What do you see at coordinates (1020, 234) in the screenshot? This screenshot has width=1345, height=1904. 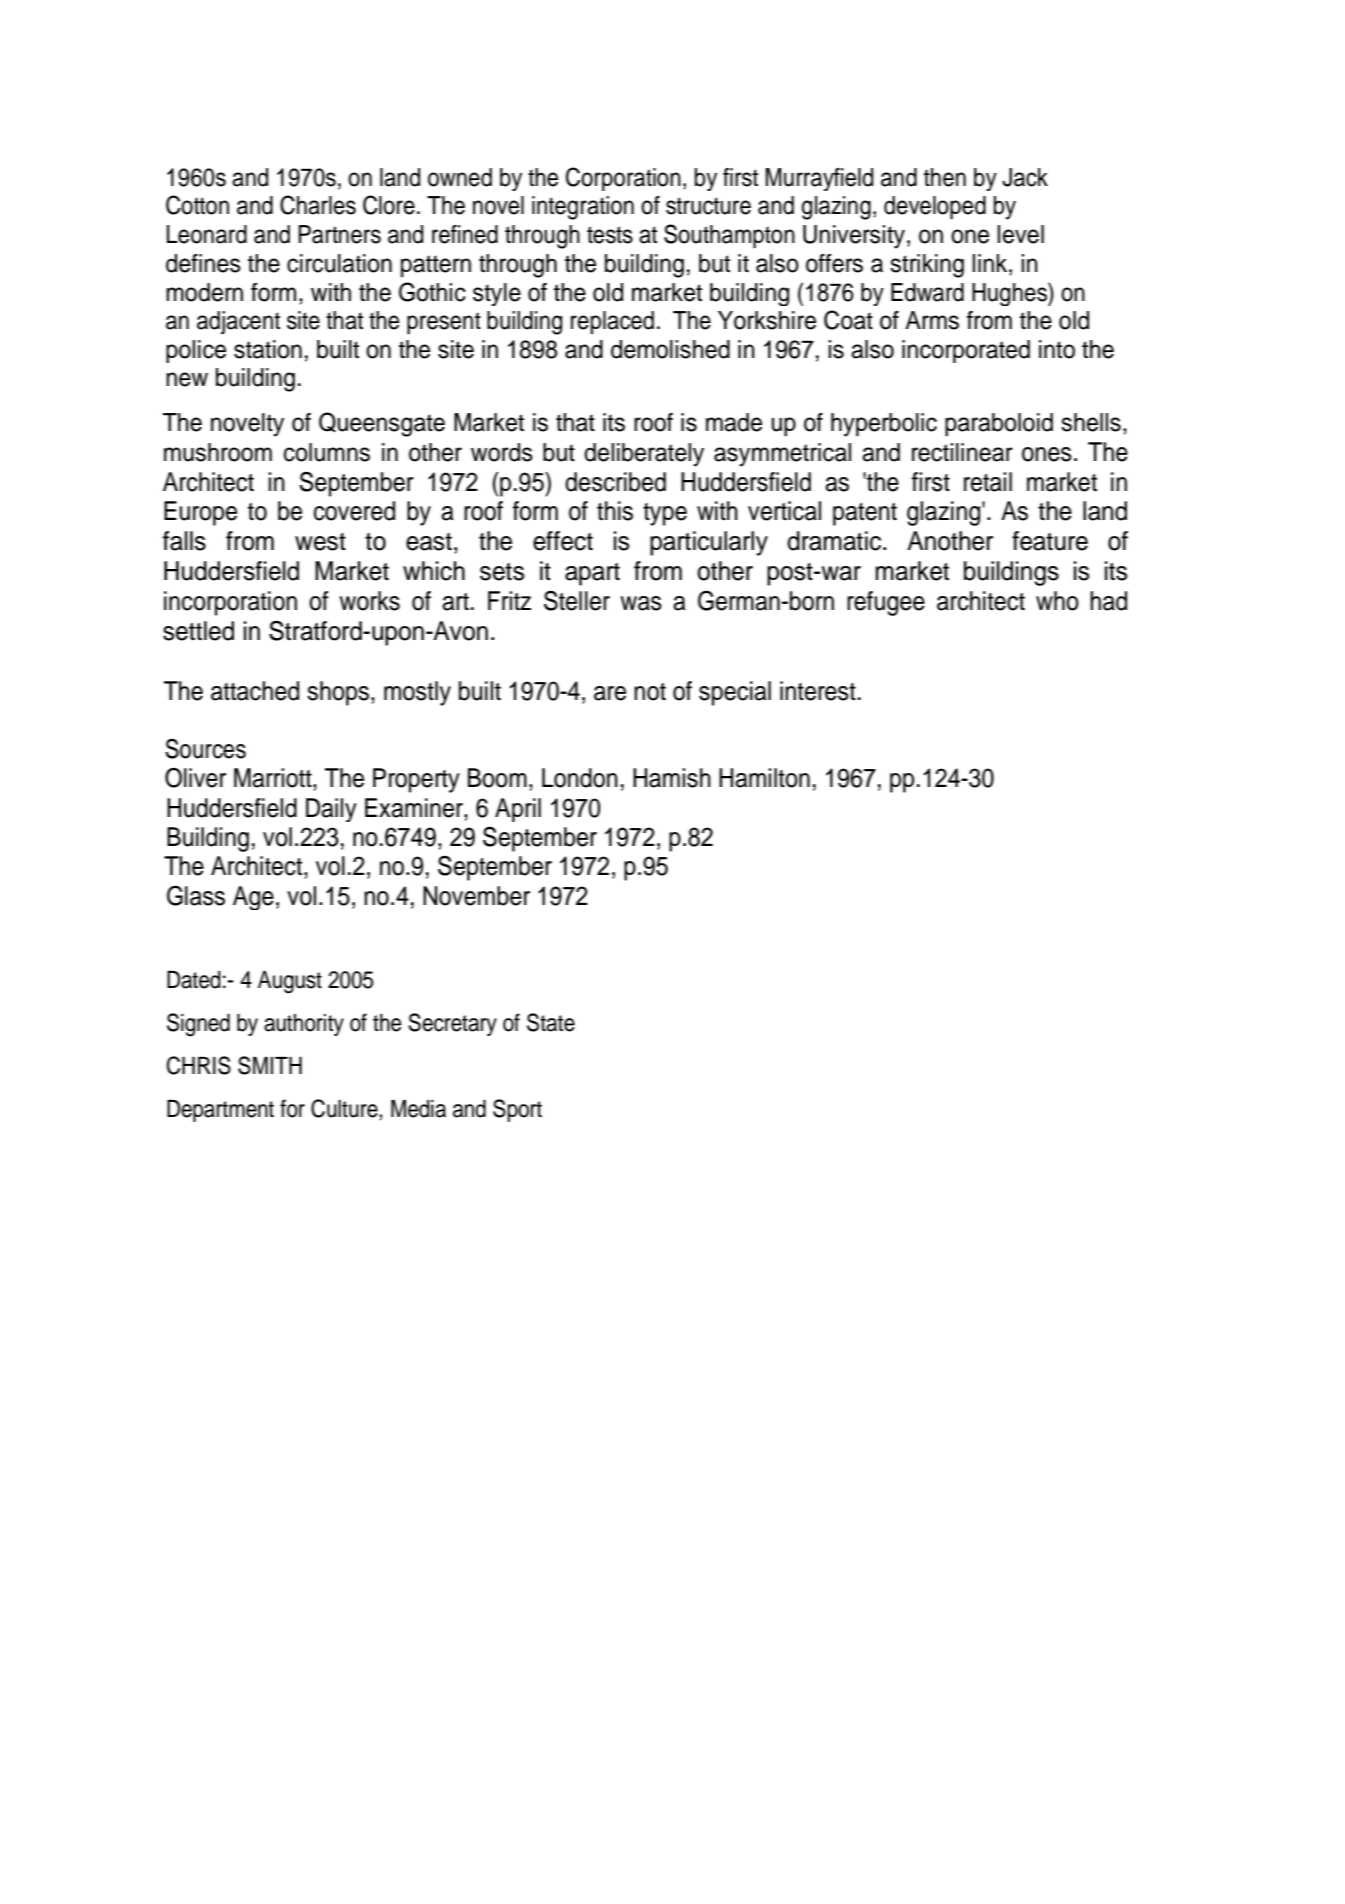 I see `level` at bounding box center [1020, 234].
